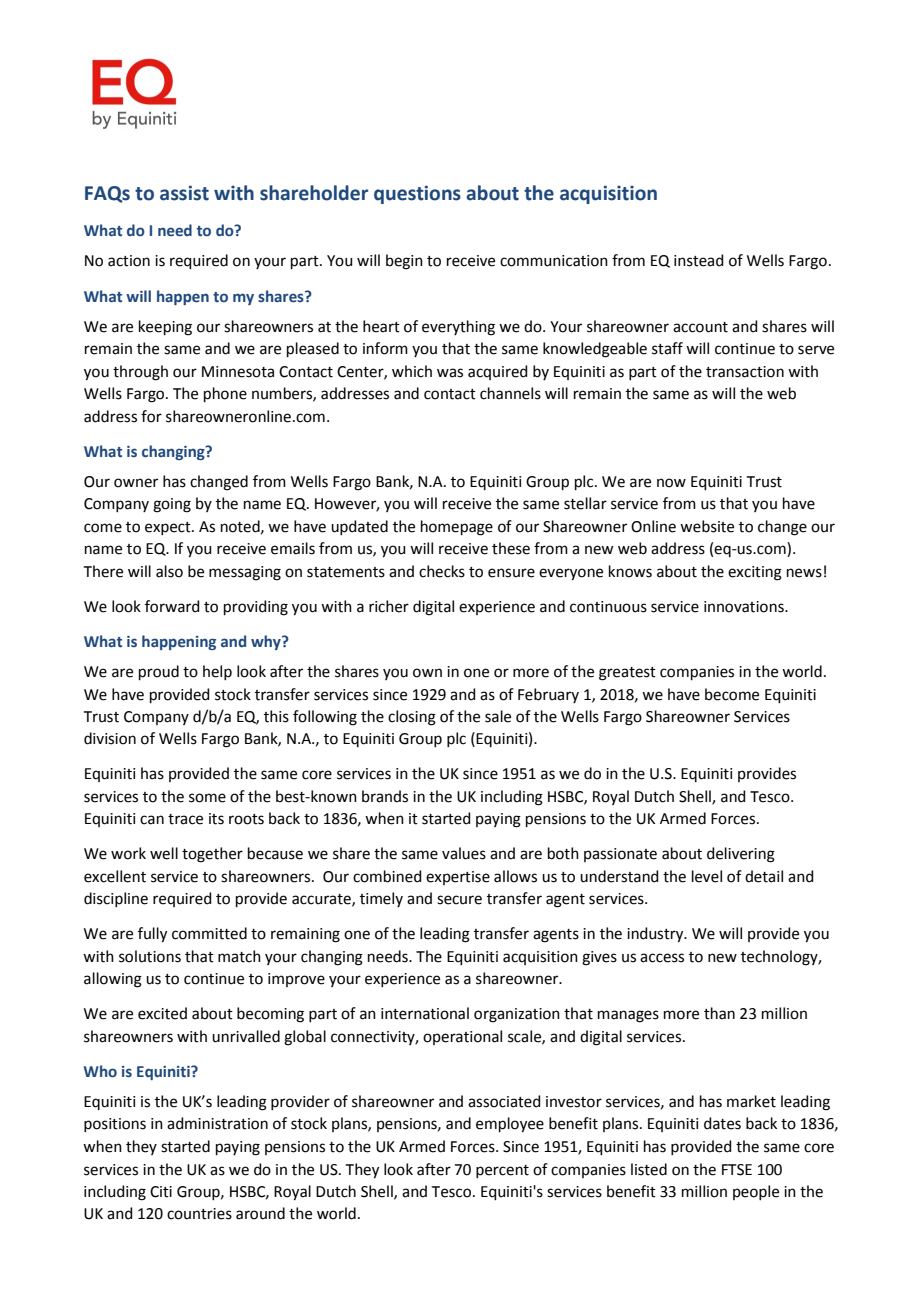 The width and height of the document is (924, 1308). Describe the element at coordinates (737, 1170) in the document. I see `FTSE` at that location.
